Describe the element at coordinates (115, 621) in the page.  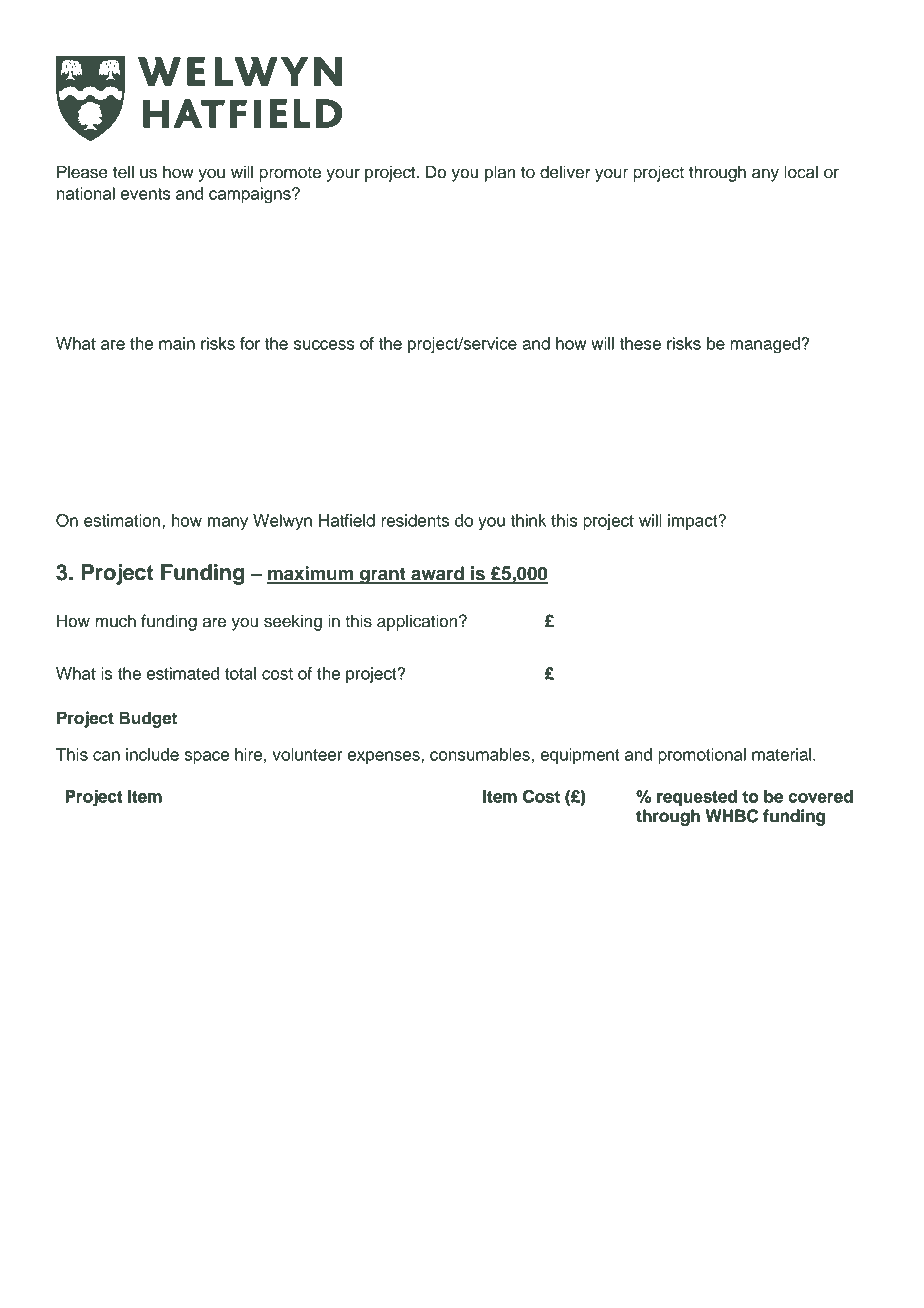
I see `much` at that location.
